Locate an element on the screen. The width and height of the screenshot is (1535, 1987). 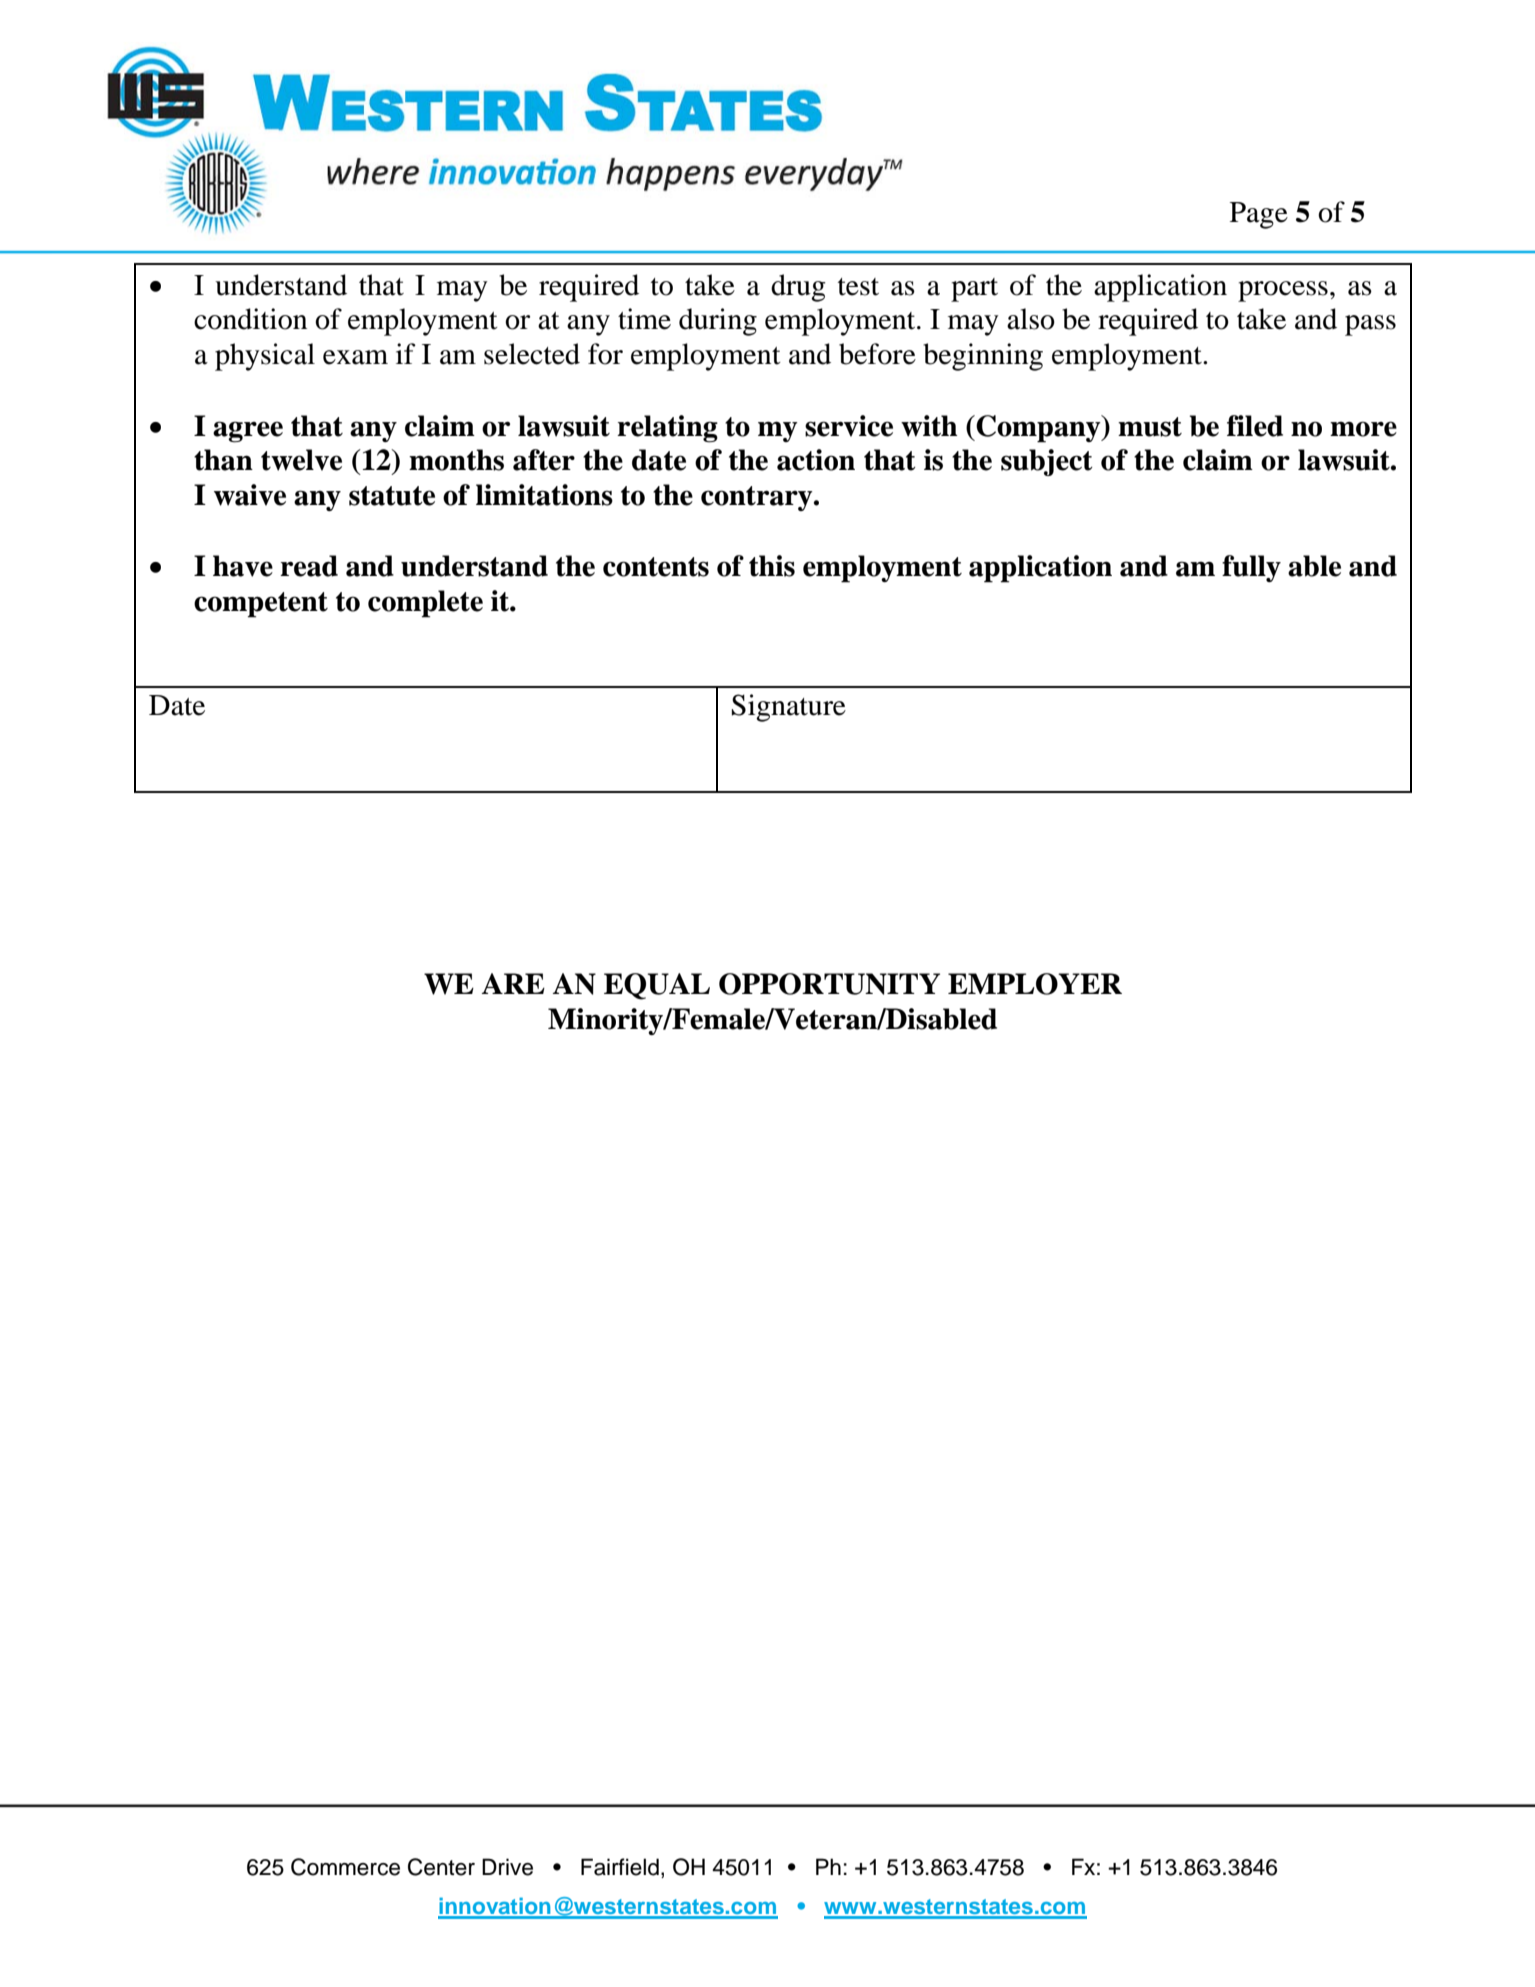
ARE is located at coordinates (513, 983).
